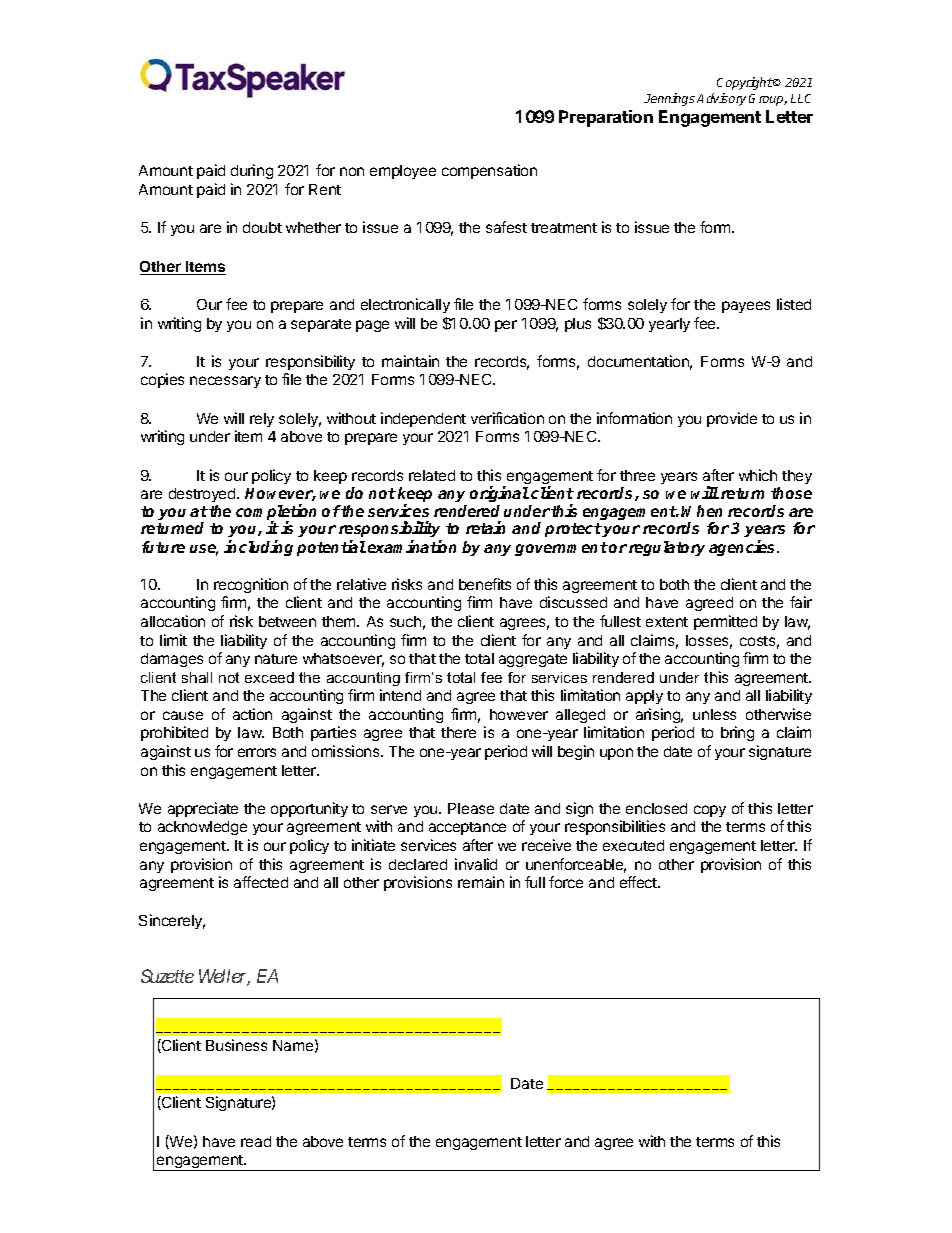 This screenshot has width=952, height=1233. I want to click on during, so click(252, 171).
